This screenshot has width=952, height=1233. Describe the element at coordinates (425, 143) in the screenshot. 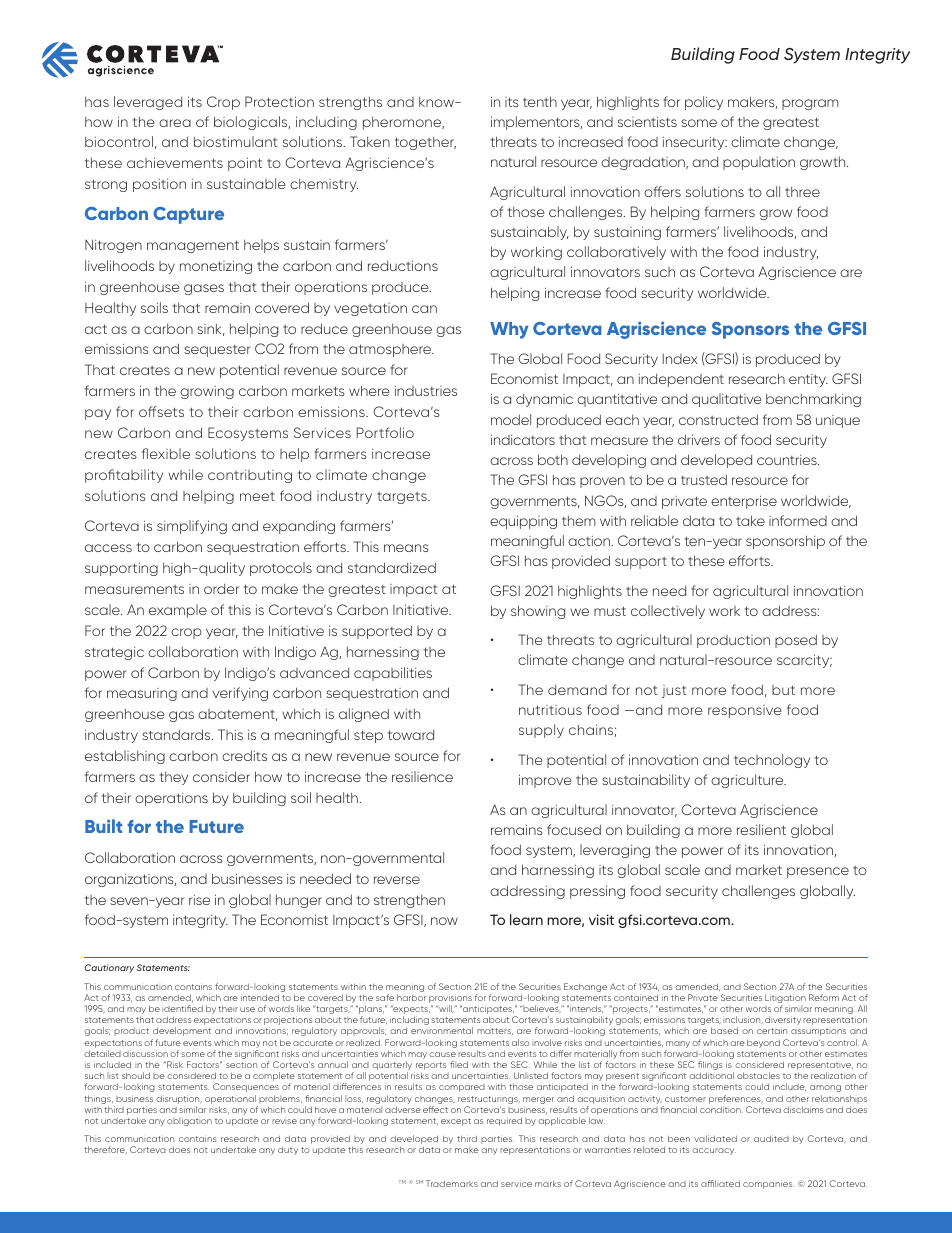

I see `together` at that location.
